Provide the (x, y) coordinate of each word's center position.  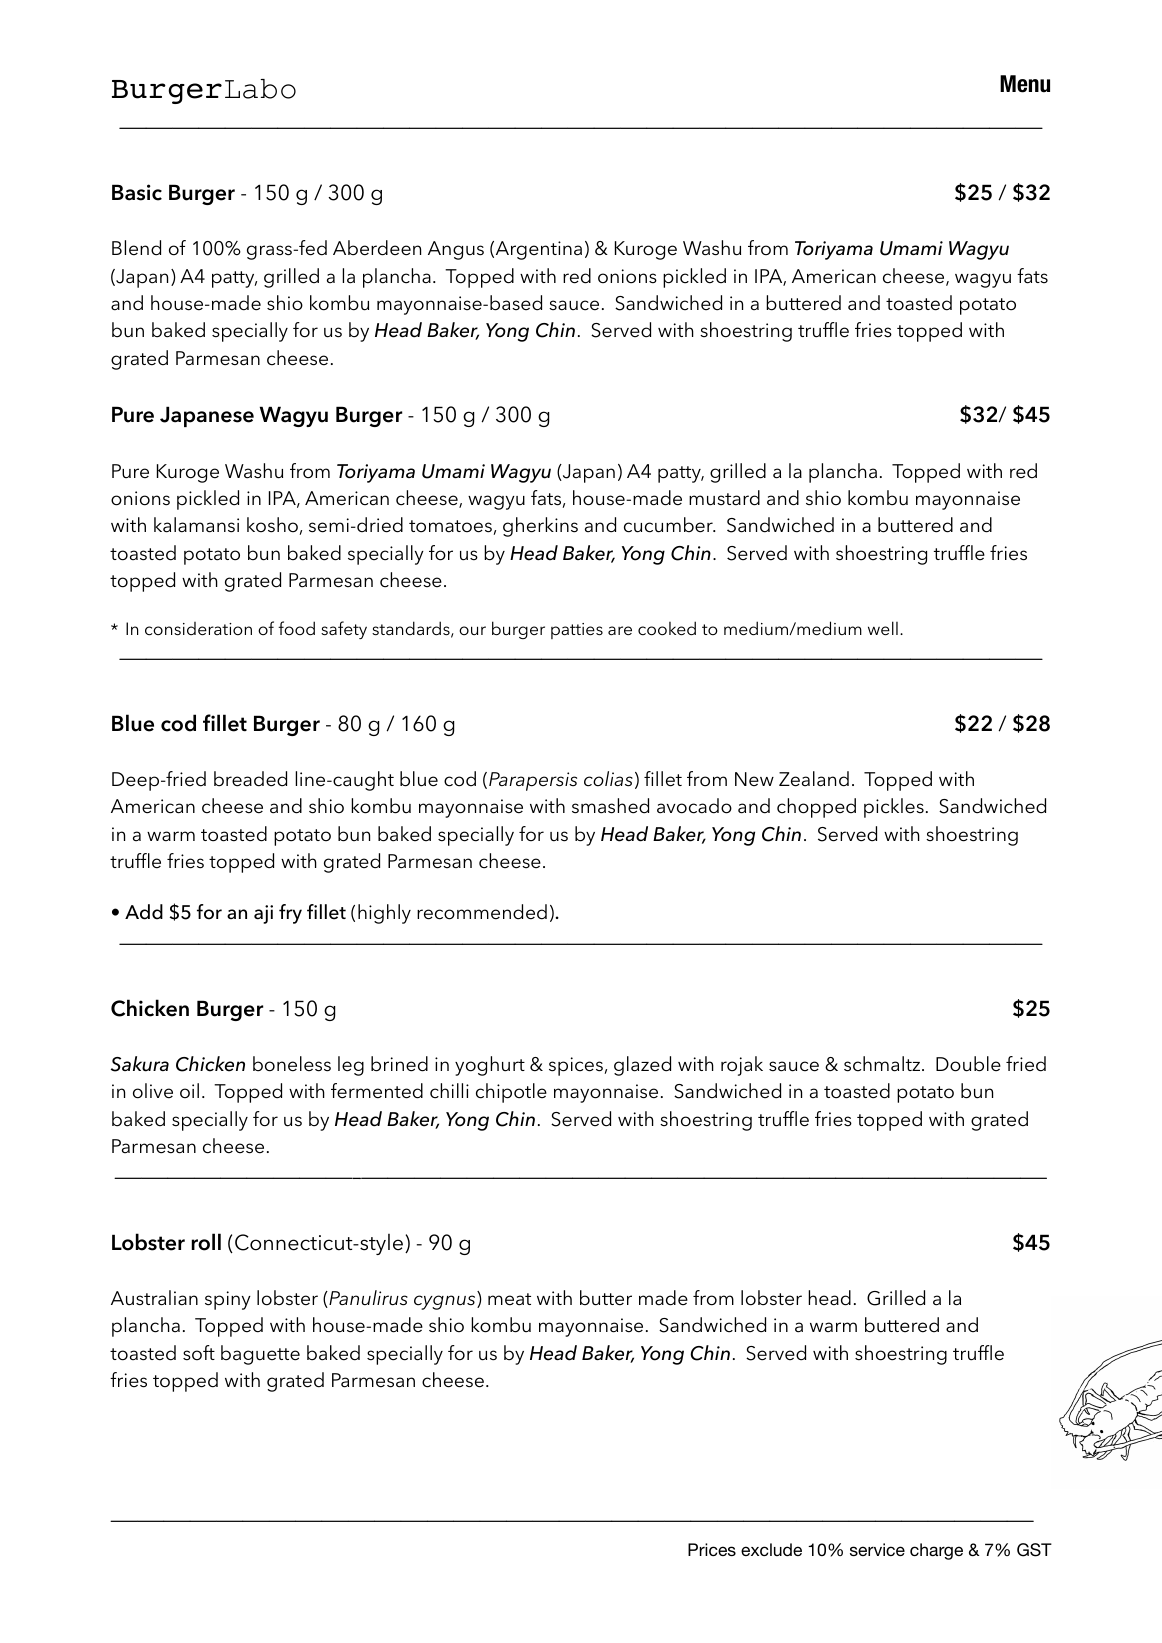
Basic (137, 192)
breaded (250, 779)
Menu (1025, 84)
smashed (610, 806)
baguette (260, 1355)
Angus (456, 250)
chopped (816, 808)
